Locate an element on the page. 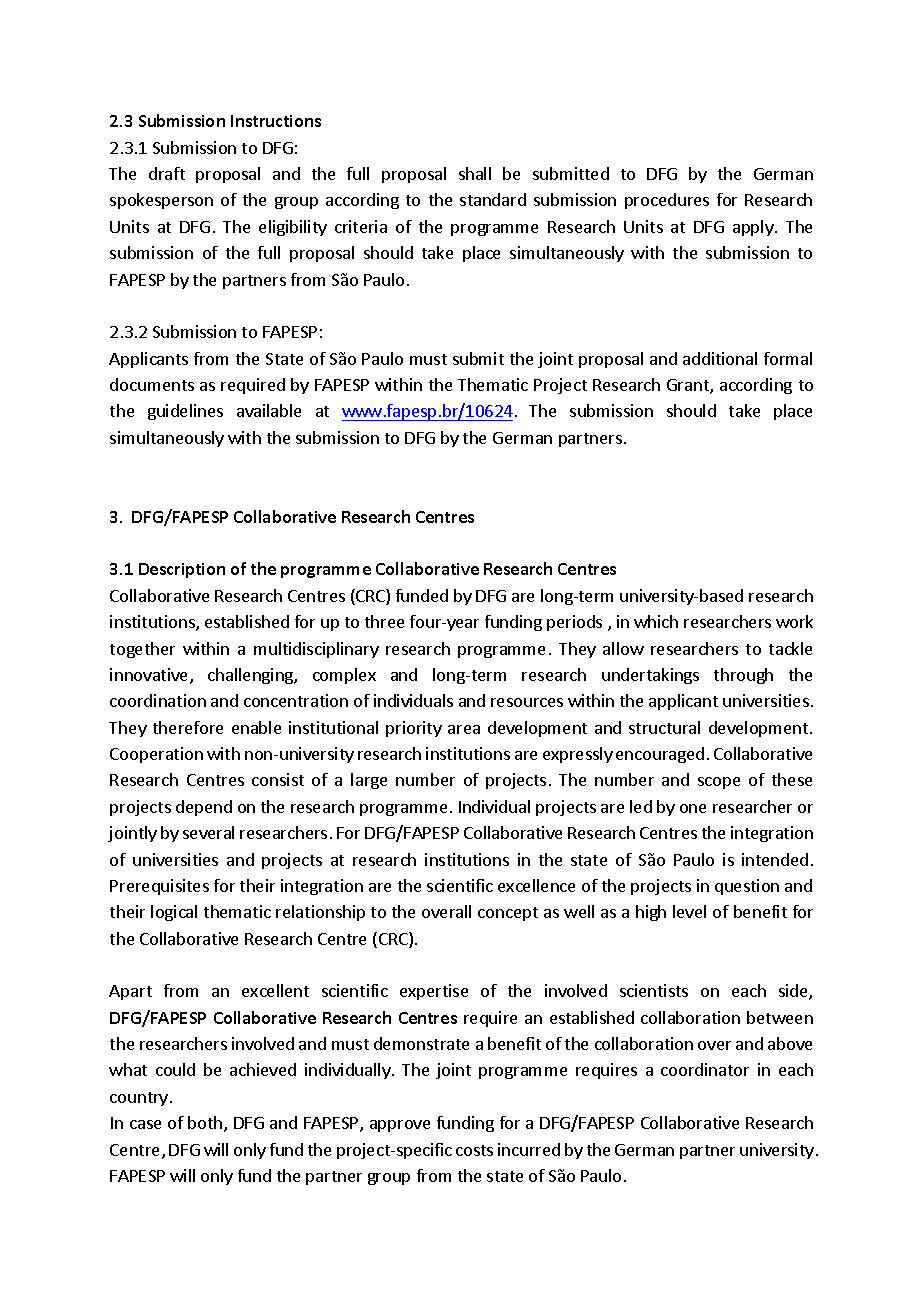 Image resolution: width=924 pixels, height=1308 pixels. concept is located at coordinates (508, 914).
